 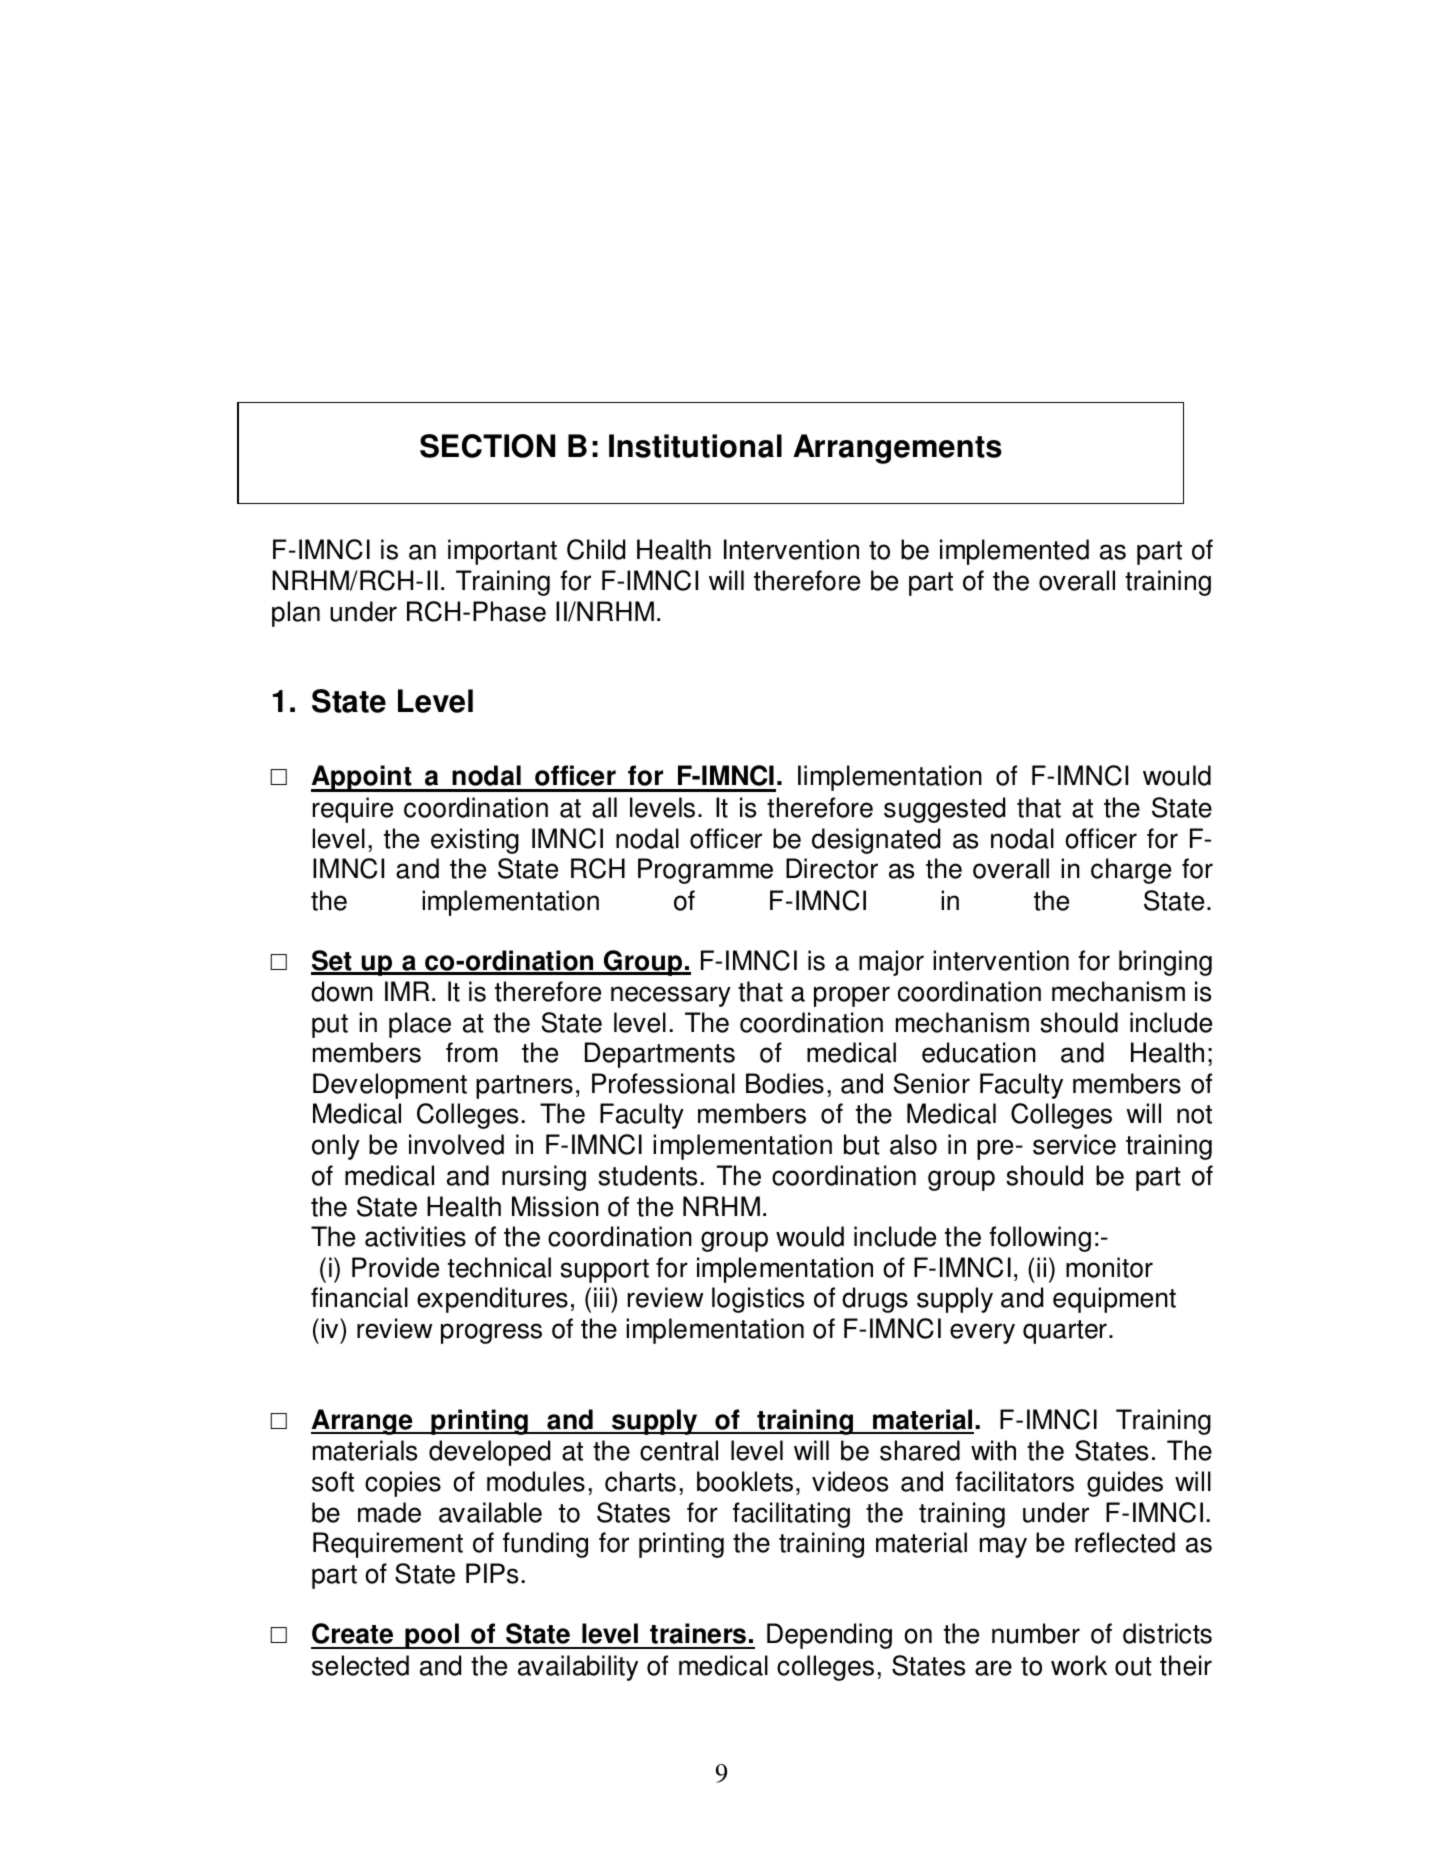 What do you see at coordinates (785, 1083) in the image?
I see `Bodies` at bounding box center [785, 1083].
